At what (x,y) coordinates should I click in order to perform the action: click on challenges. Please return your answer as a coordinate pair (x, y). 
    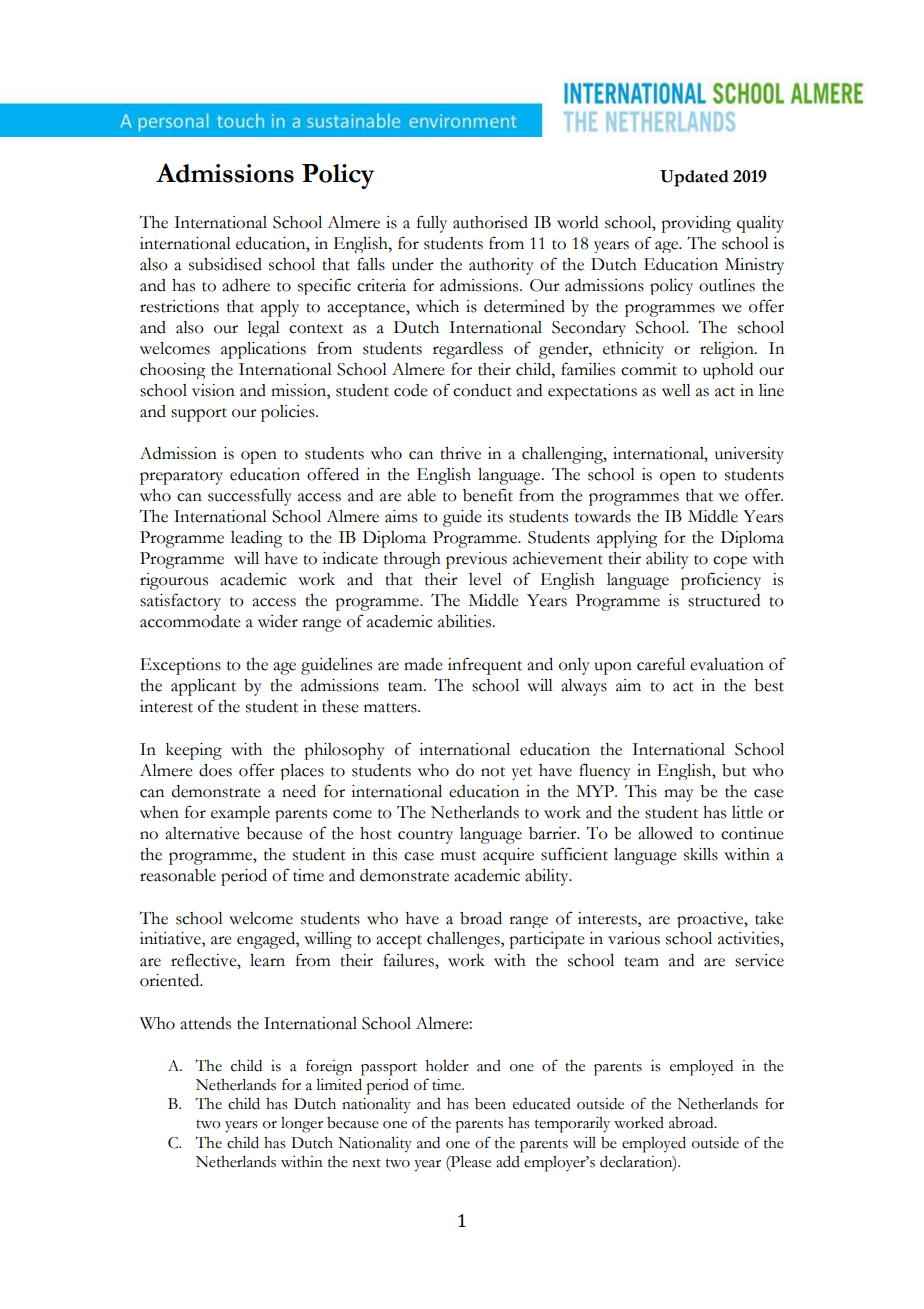
    Looking at the image, I should click on (464, 940).
